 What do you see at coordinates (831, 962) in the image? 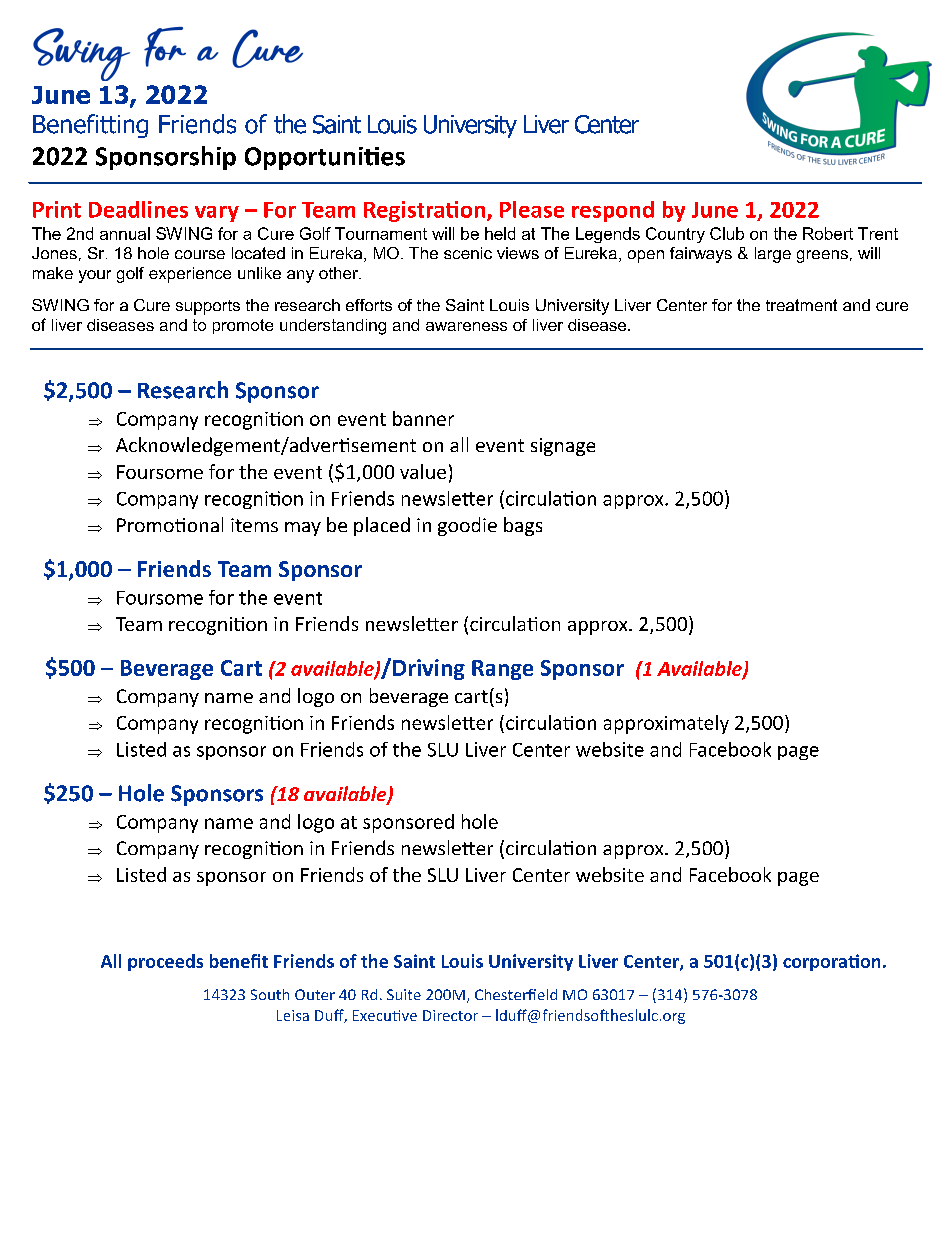
I see `corporation` at bounding box center [831, 962].
